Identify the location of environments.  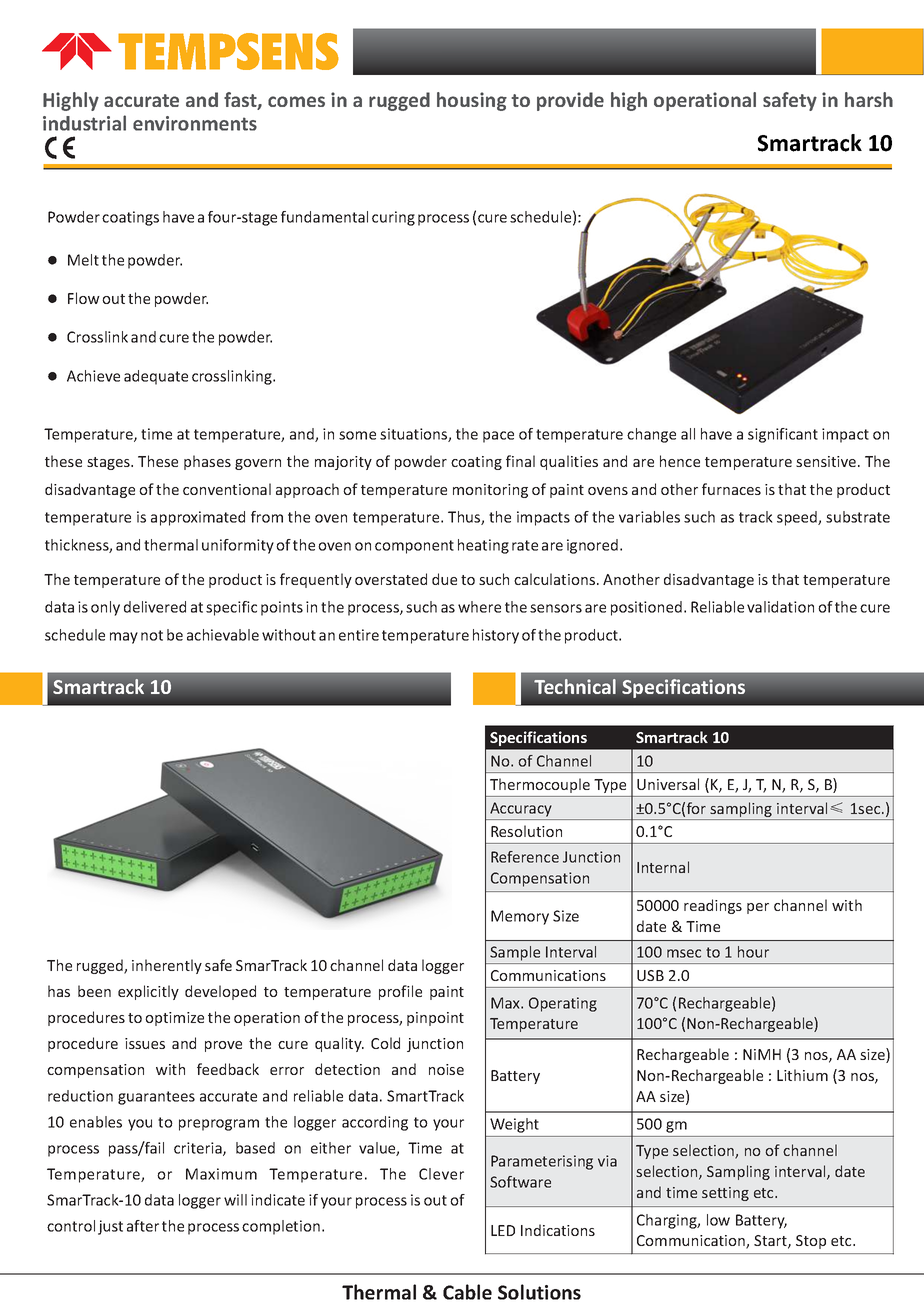
(195, 123).
